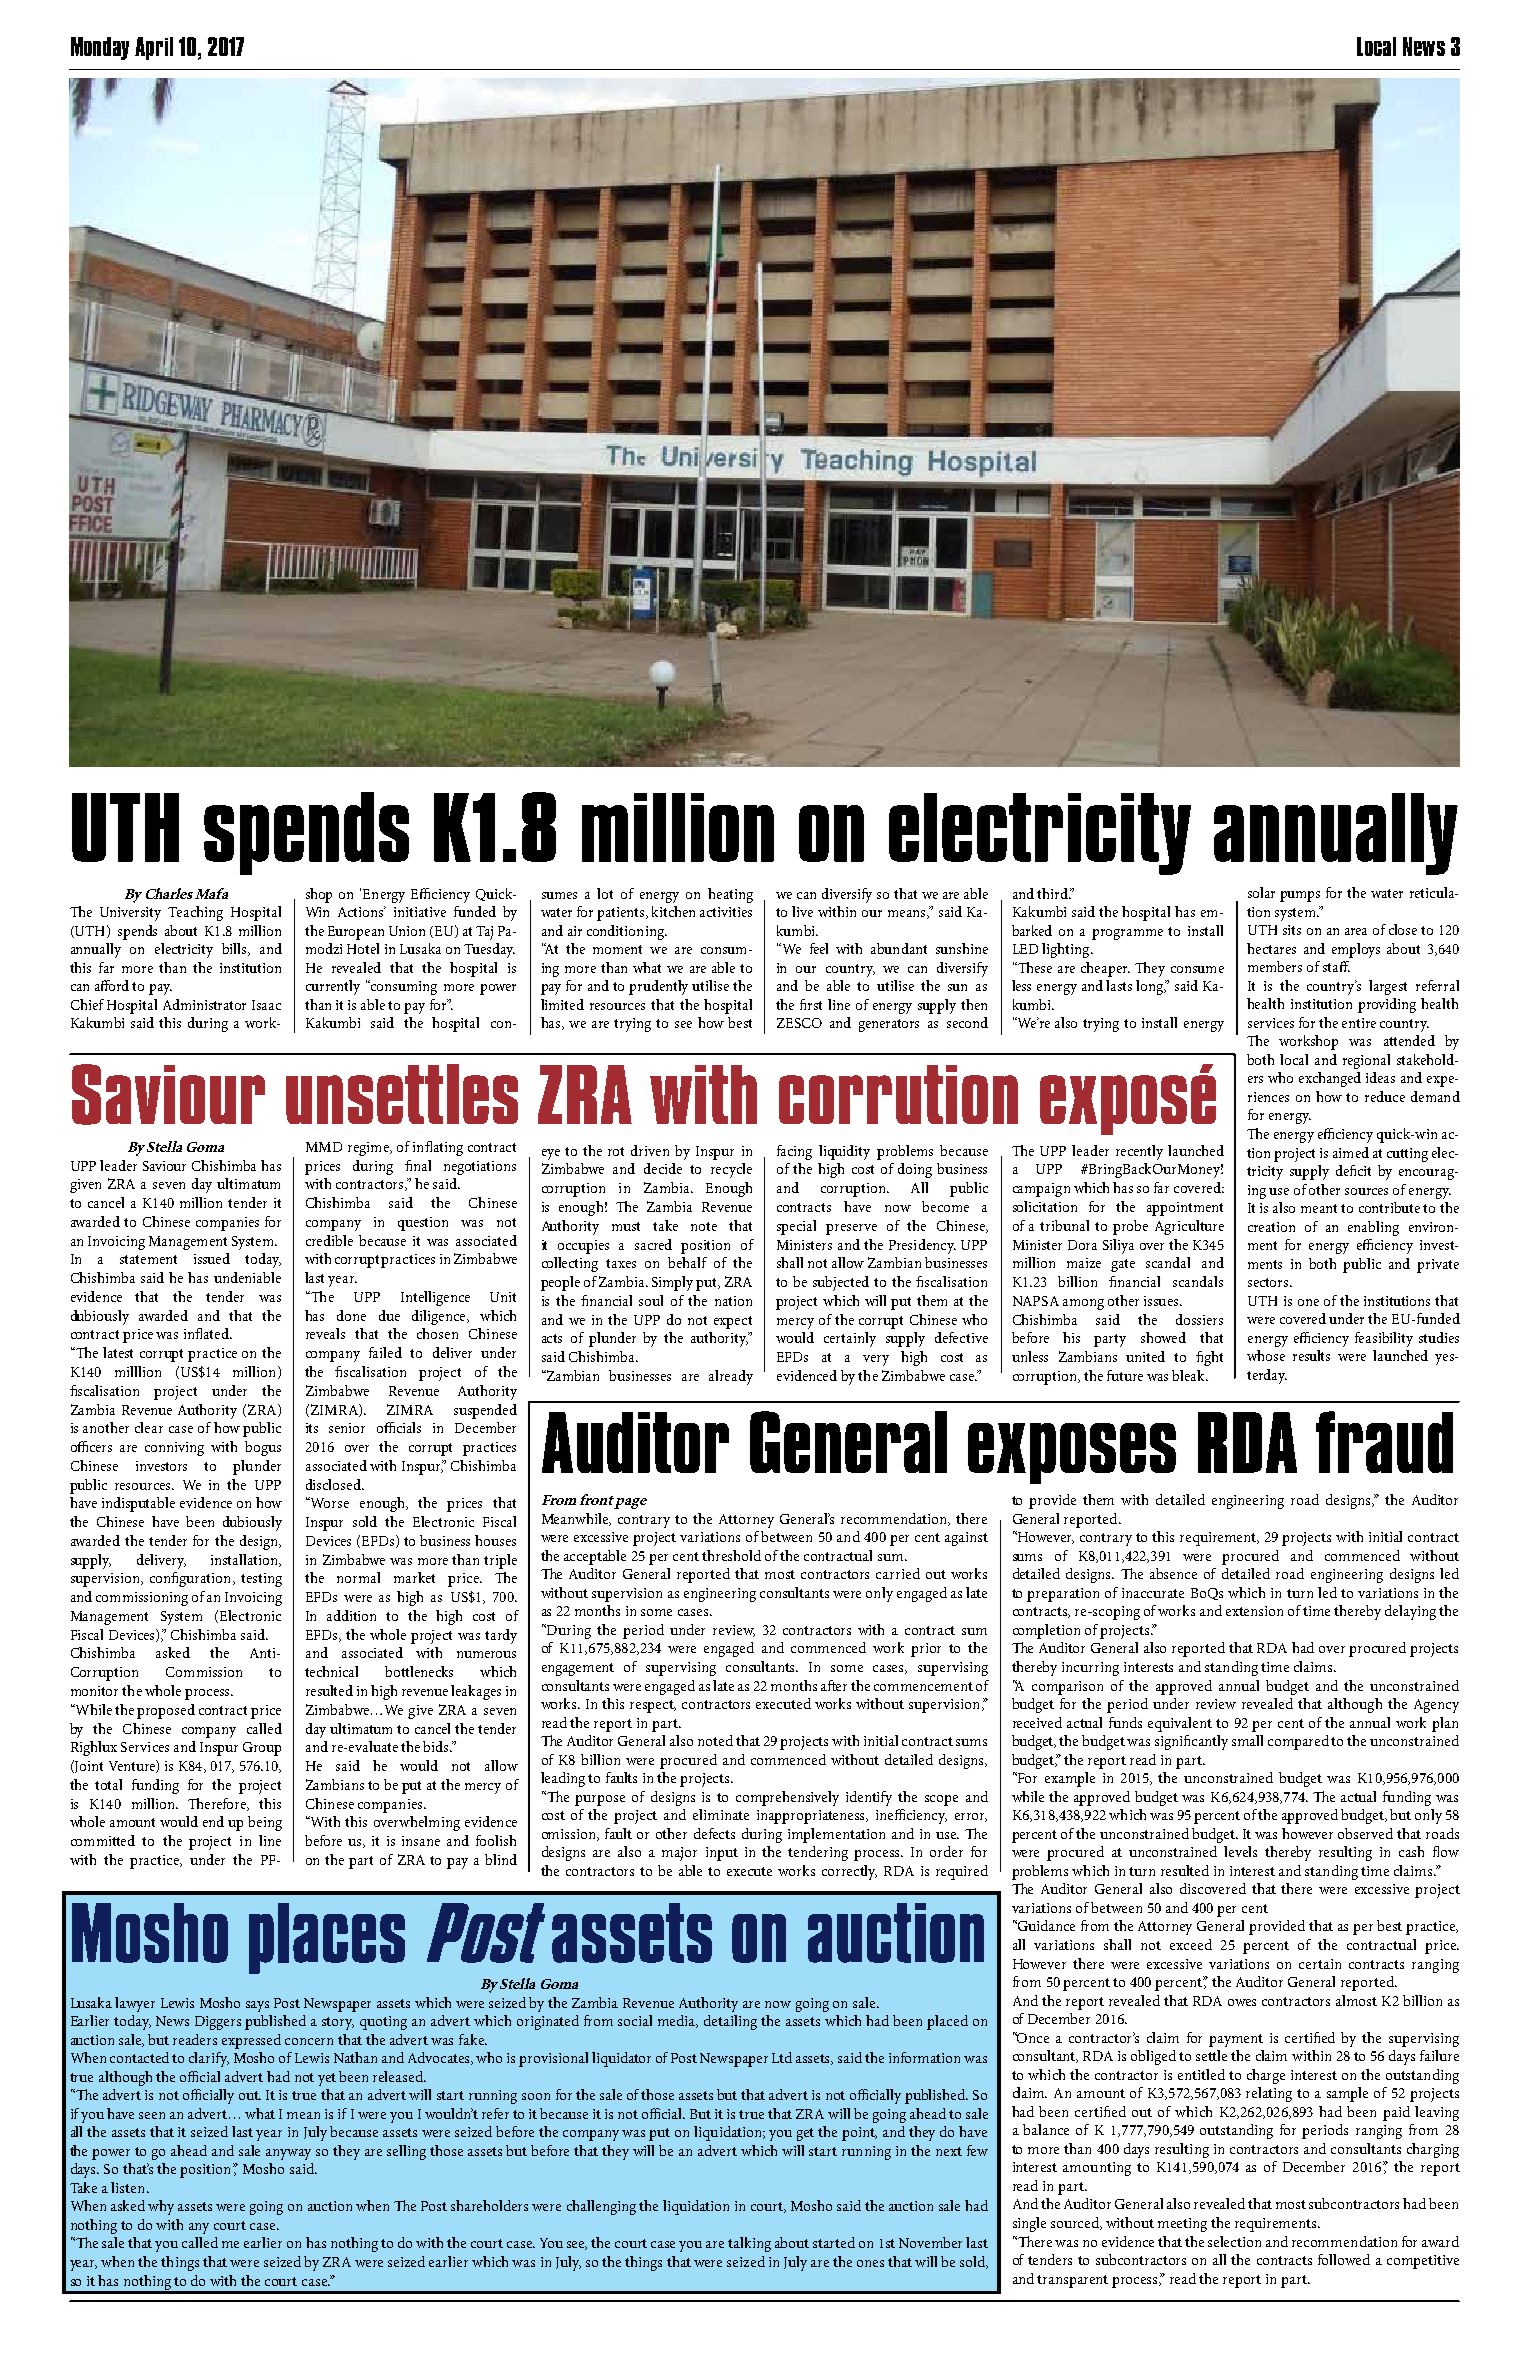 The height and width of the screenshot is (2363, 1529). What do you see at coordinates (730, 895) in the screenshot?
I see `heating` at bounding box center [730, 895].
